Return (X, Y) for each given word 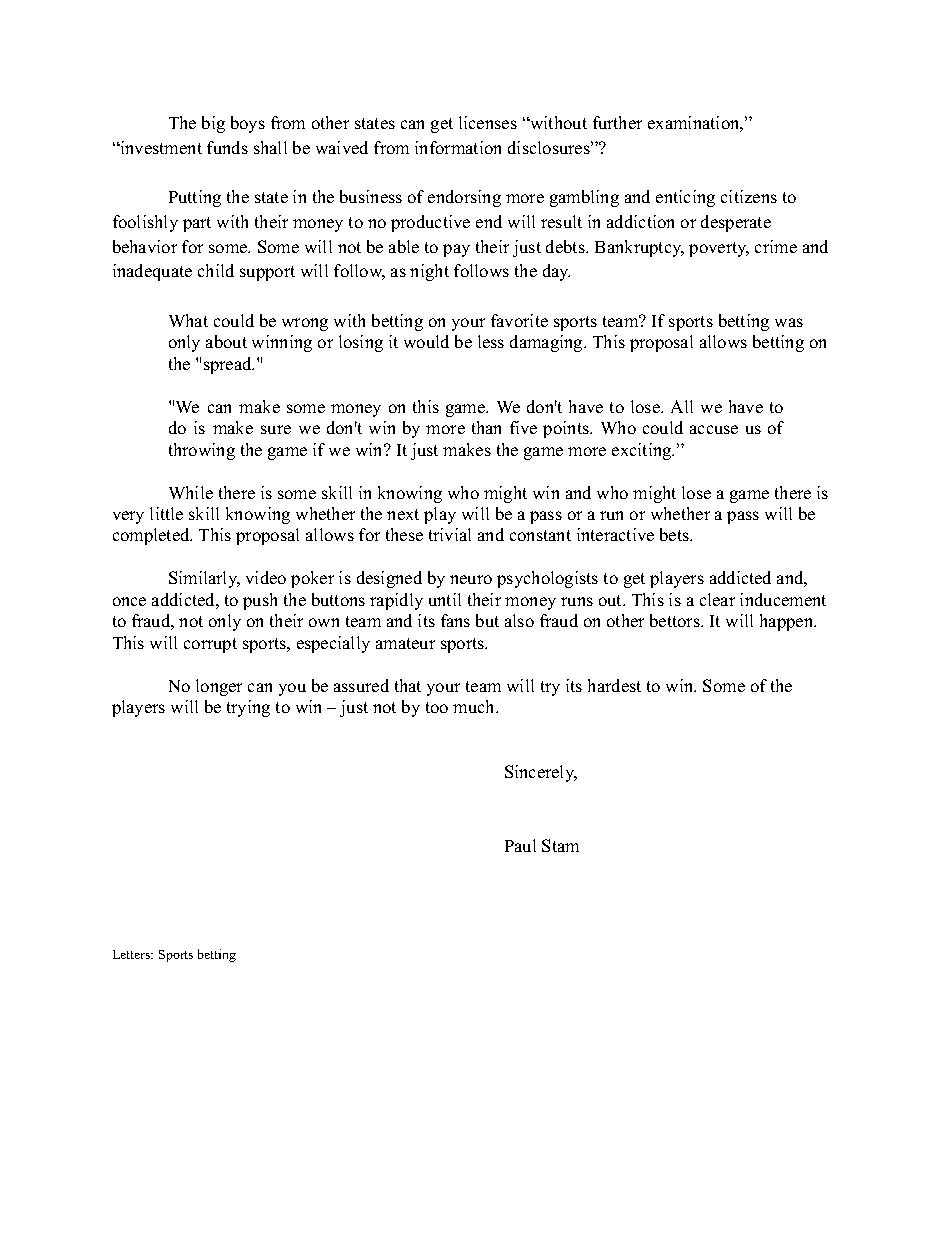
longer (219, 687)
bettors (676, 620)
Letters (133, 954)
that (408, 685)
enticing (685, 198)
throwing (202, 451)
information (458, 147)
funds (227, 147)
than (486, 427)
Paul (520, 845)
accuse (714, 429)
